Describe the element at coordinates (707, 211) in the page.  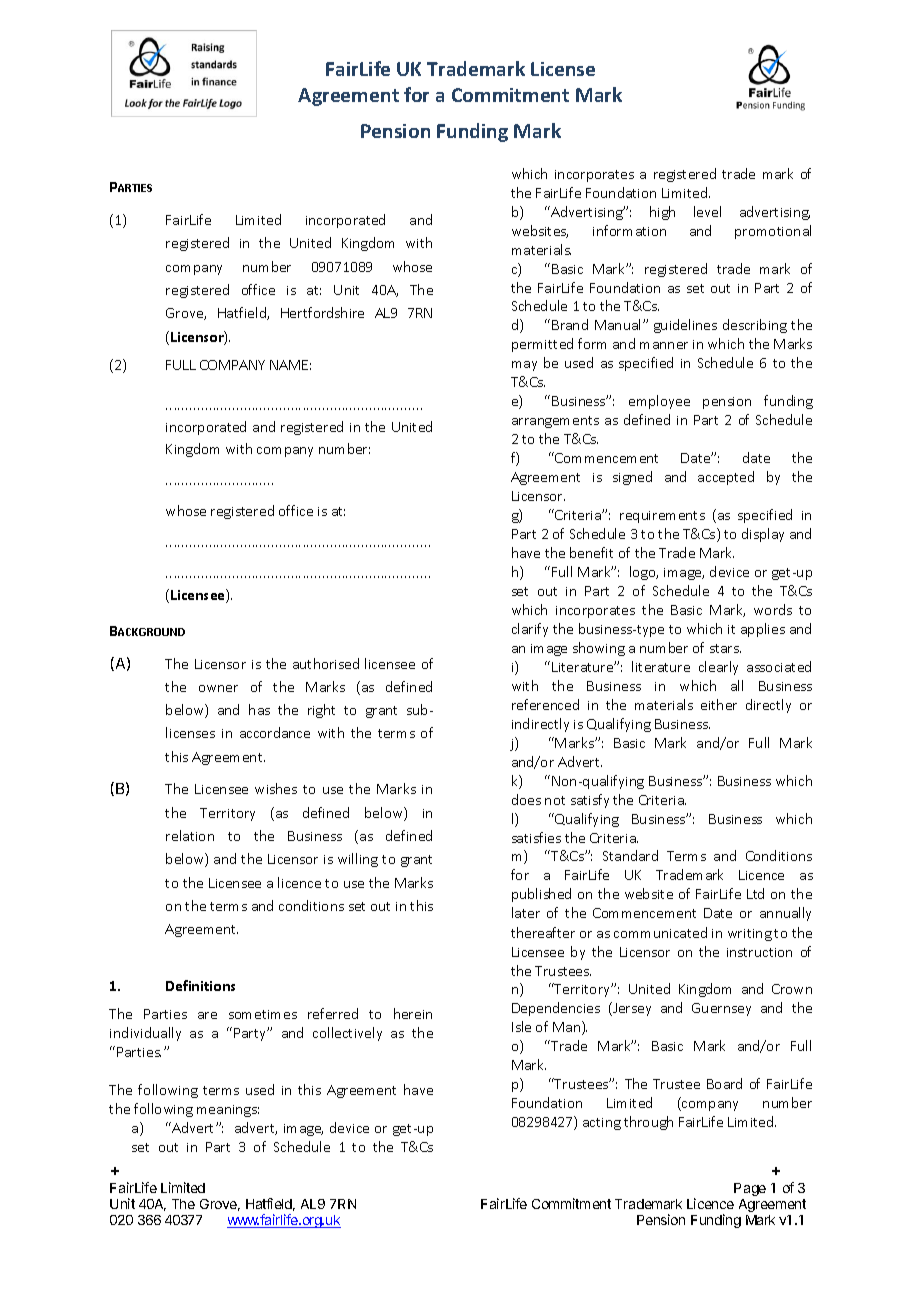
I see `level` at that location.
